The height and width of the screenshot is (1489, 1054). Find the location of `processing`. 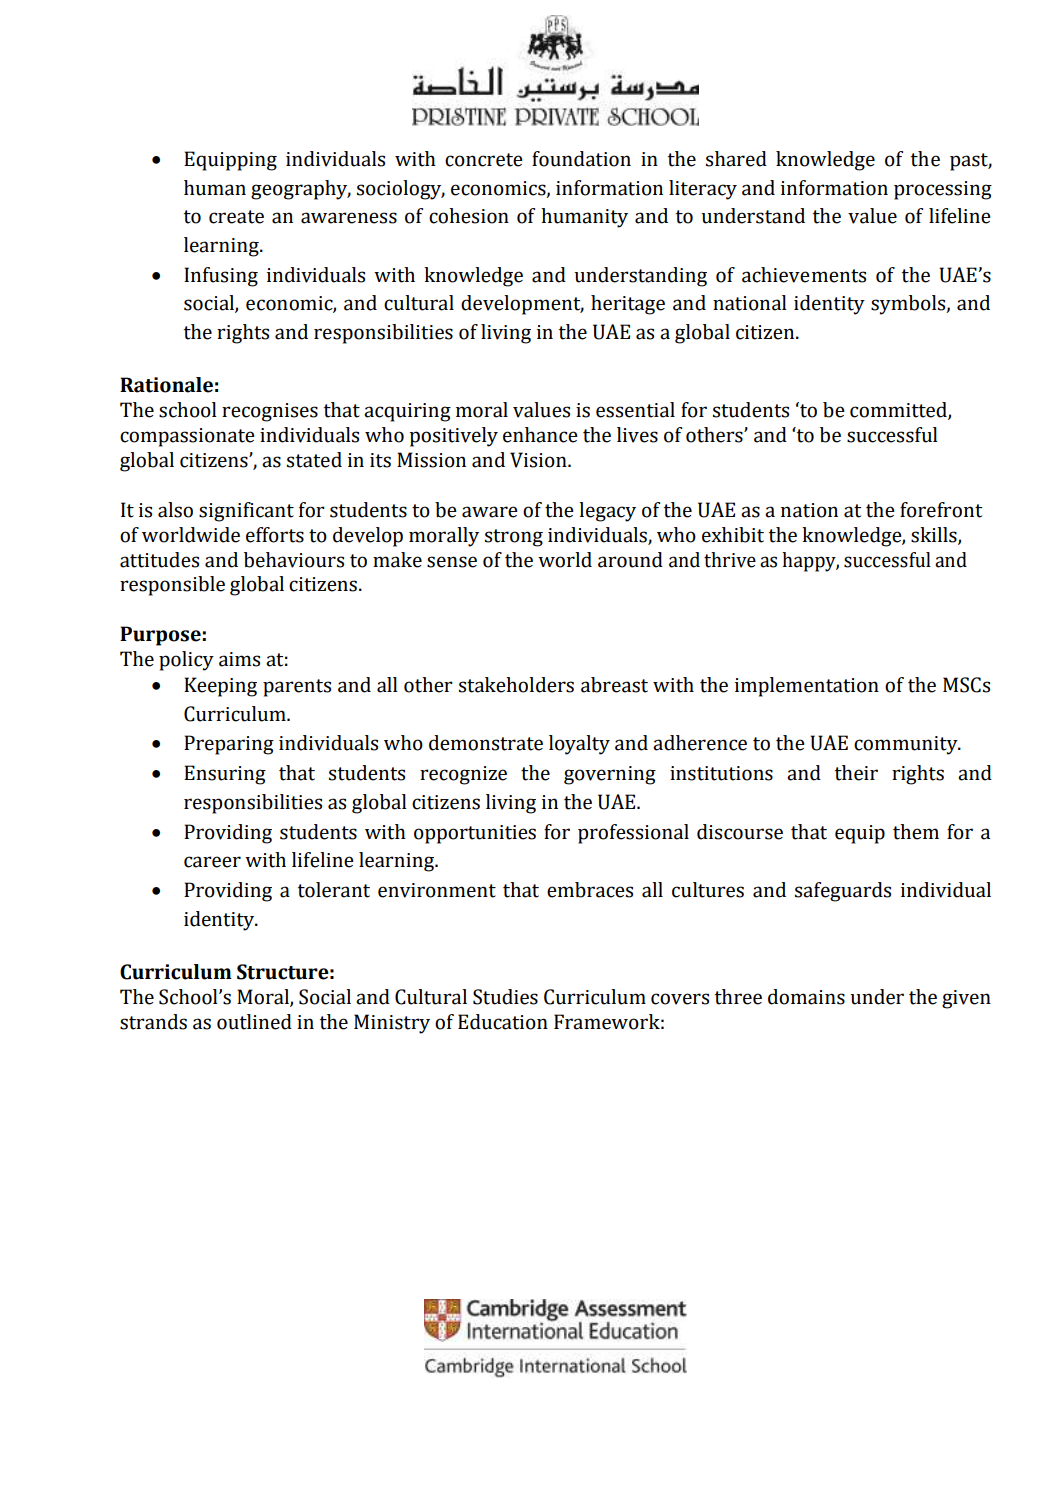

processing is located at coordinates (943, 190).
